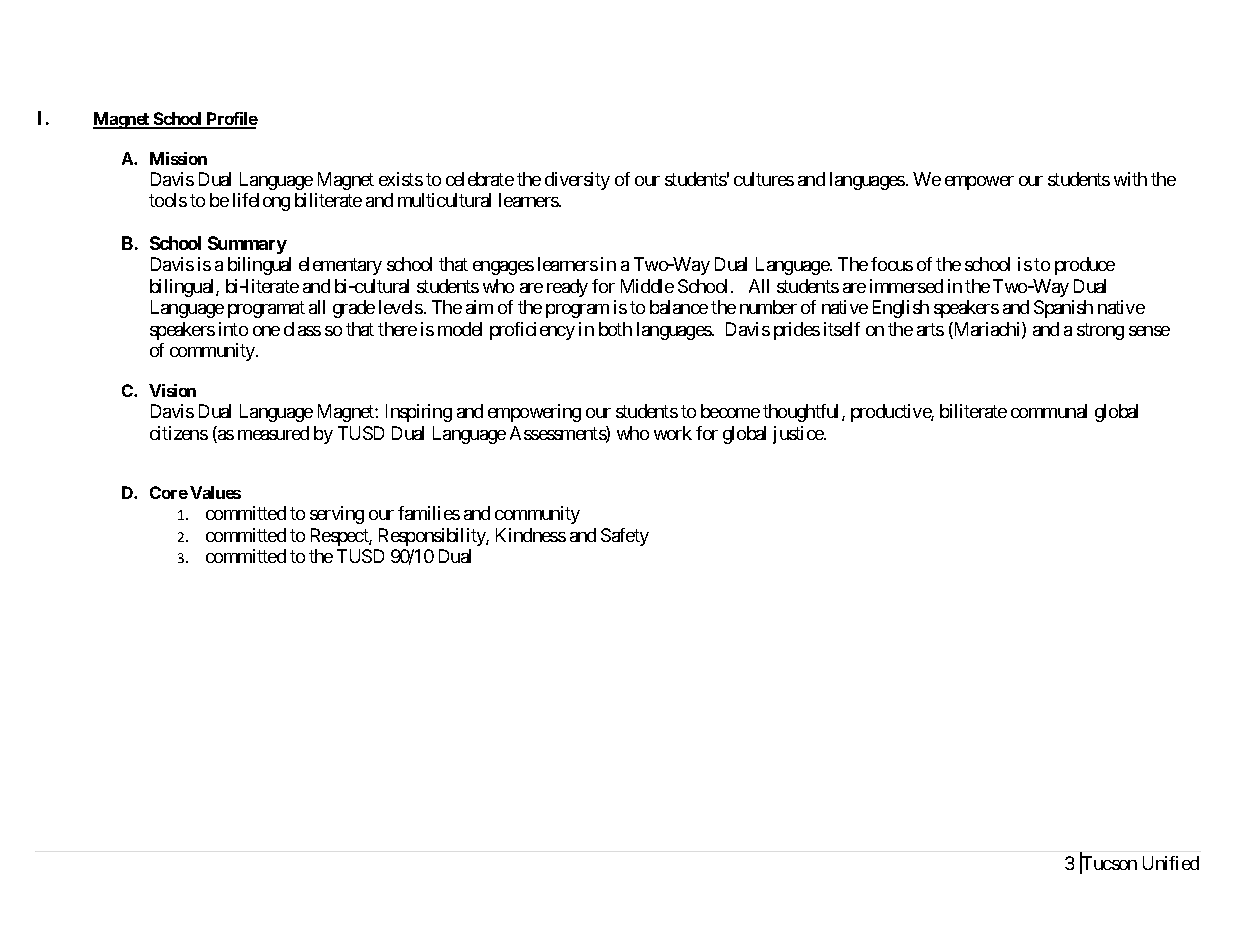 The image size is (1233, 952). I want to click on balance, so click(679, 307).
